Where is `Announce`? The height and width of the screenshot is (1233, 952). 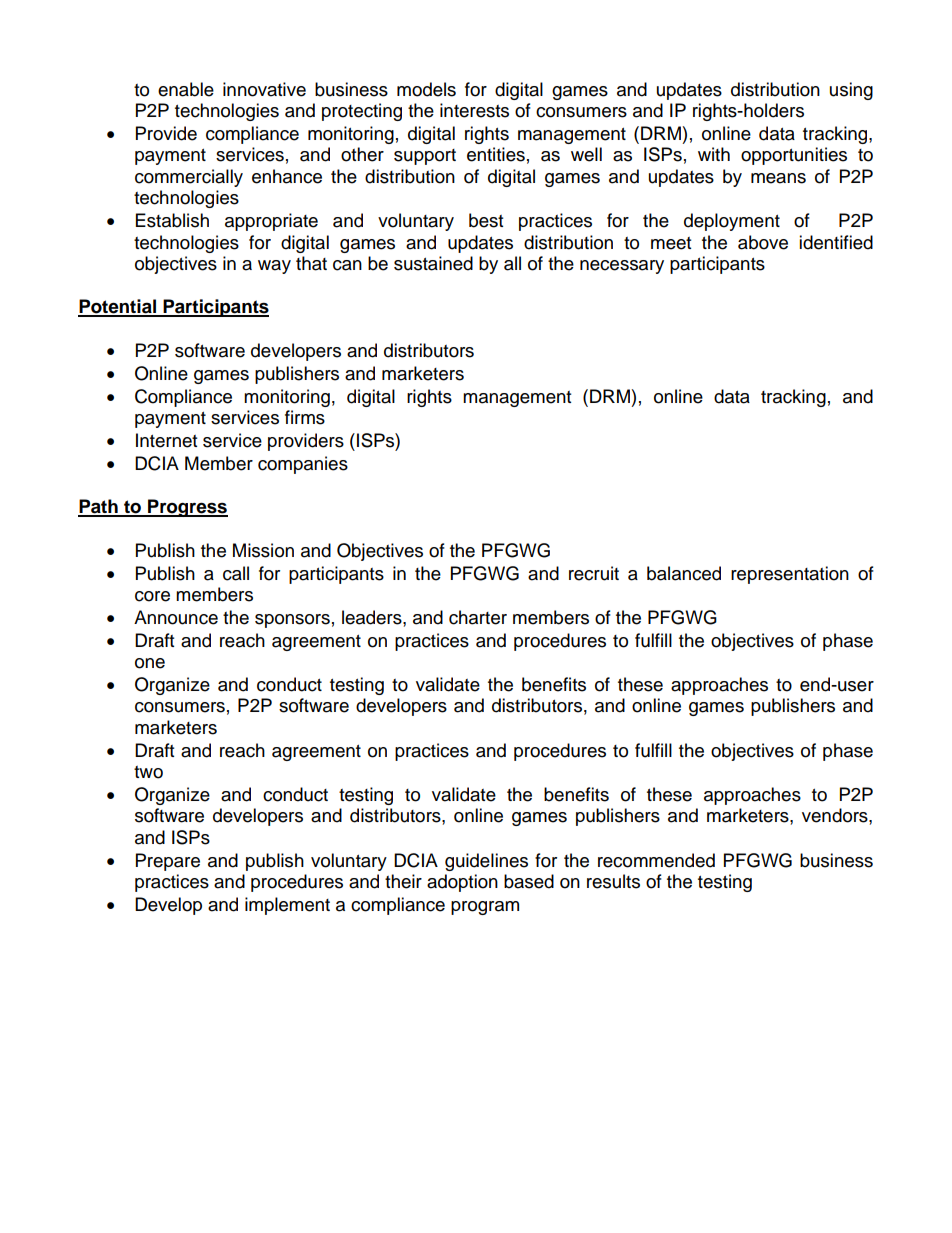
Announce is located at coordinates (176, 617).
